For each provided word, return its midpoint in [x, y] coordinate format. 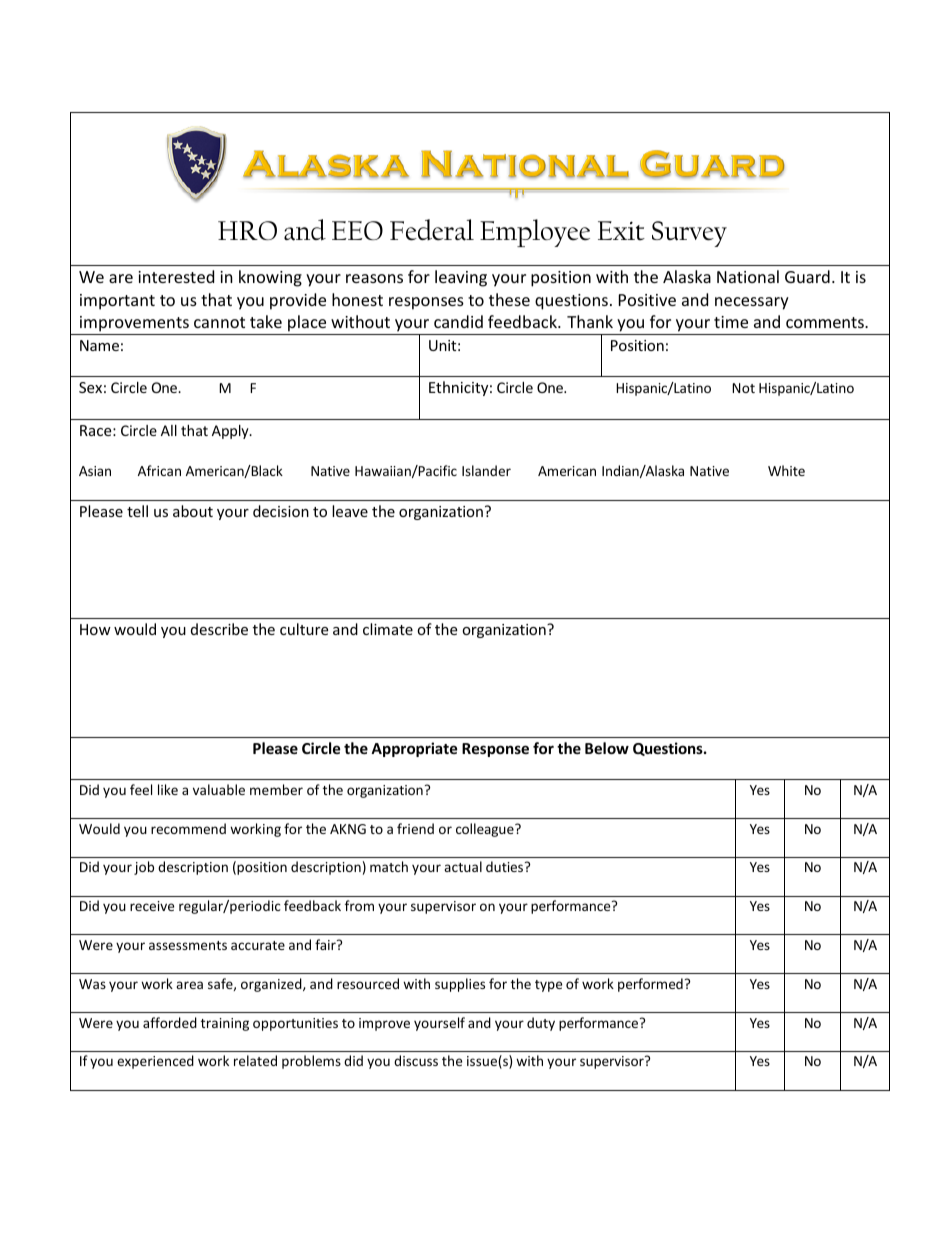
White [786, 470]
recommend [188, 828]
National [748, 276]
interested [176, 276]
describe [219, 629]
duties [506, 866]
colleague [486, 830]
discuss [416, 1060]
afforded [170, 1022]
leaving [461, 278]
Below [607, 748]
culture [304, 629]
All [169, 430]
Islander [486, 470]
